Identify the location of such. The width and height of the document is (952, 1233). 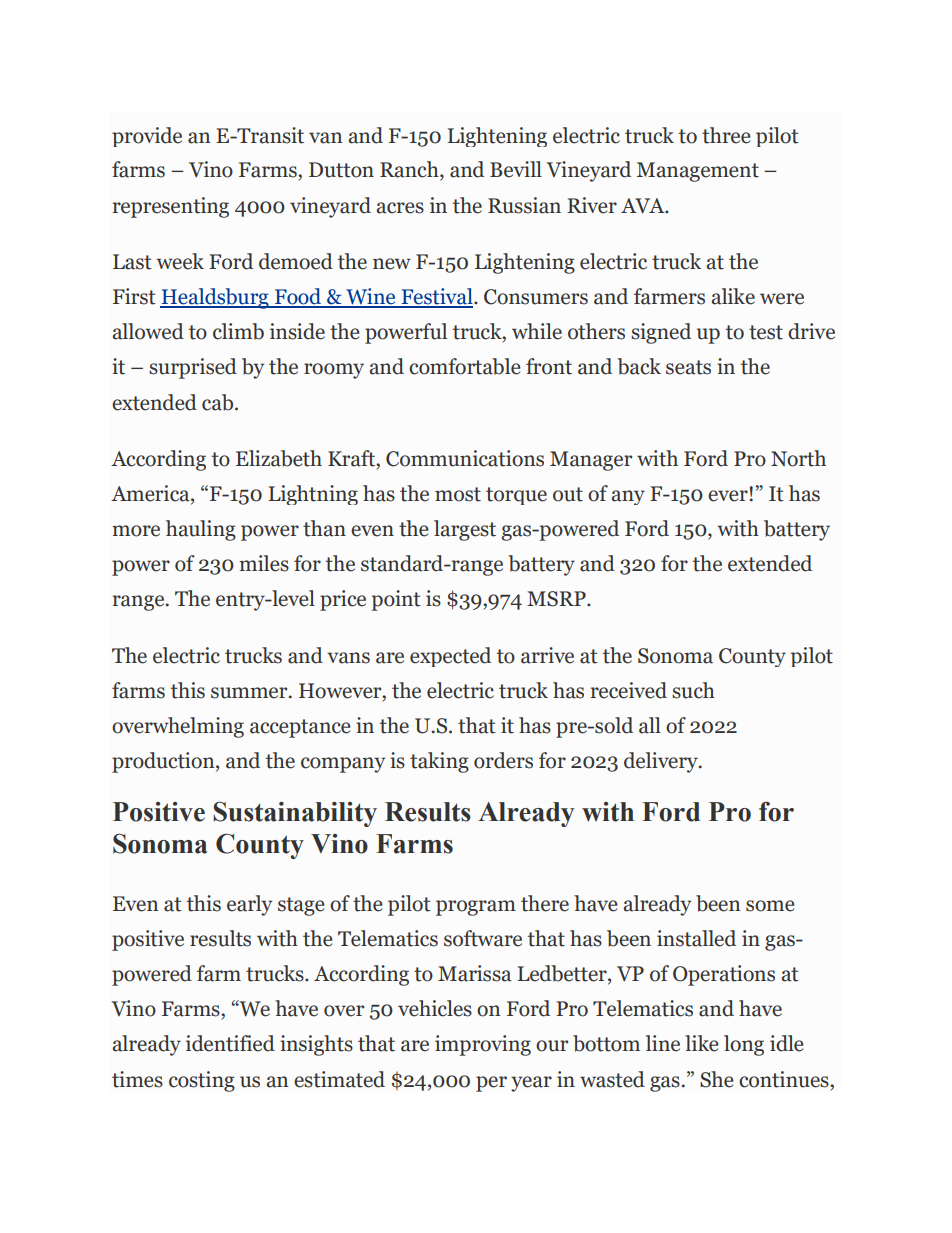
(693, 690).
